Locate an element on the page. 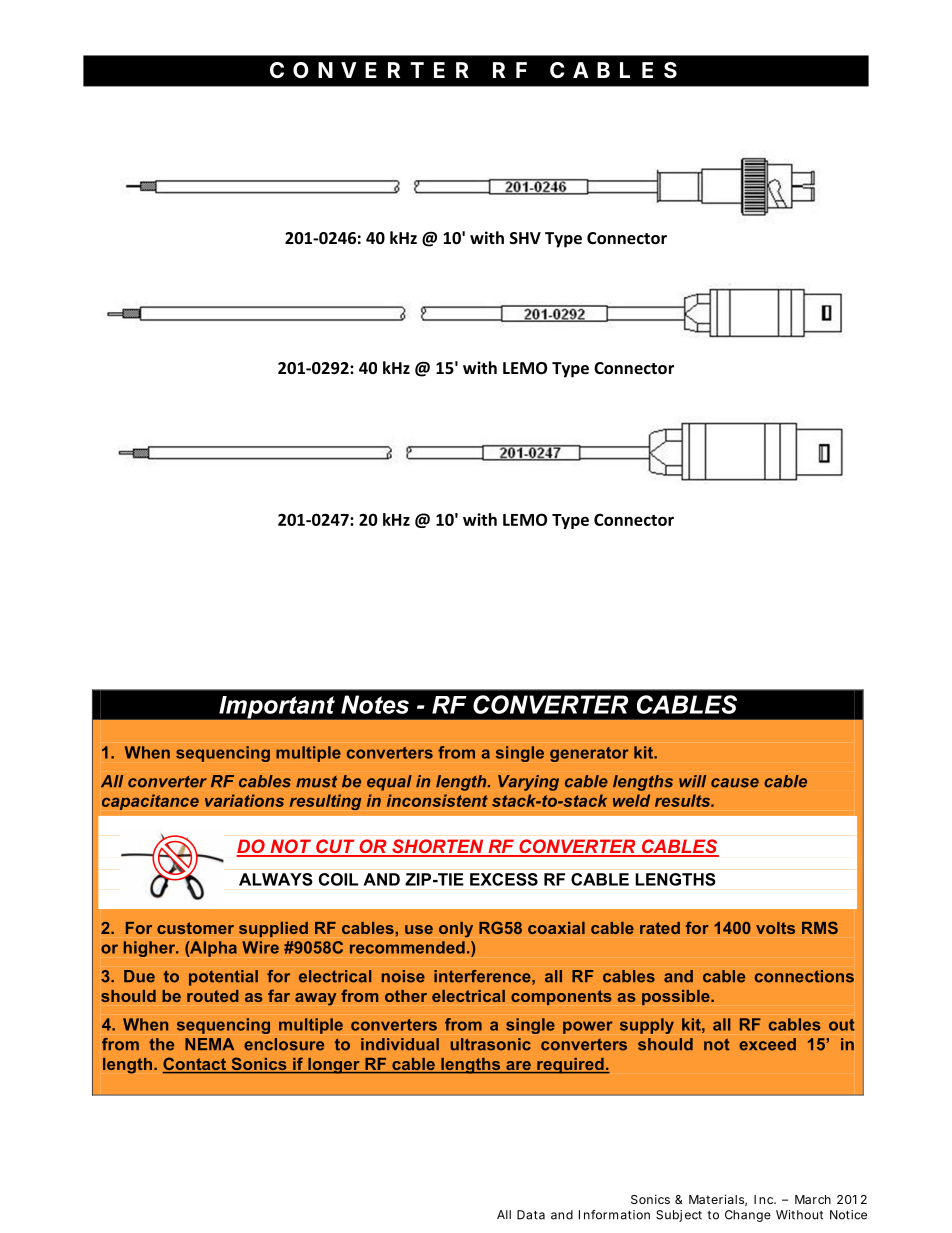 This image has width=952, height=1233. potential is located at coordinates (223, 978).
